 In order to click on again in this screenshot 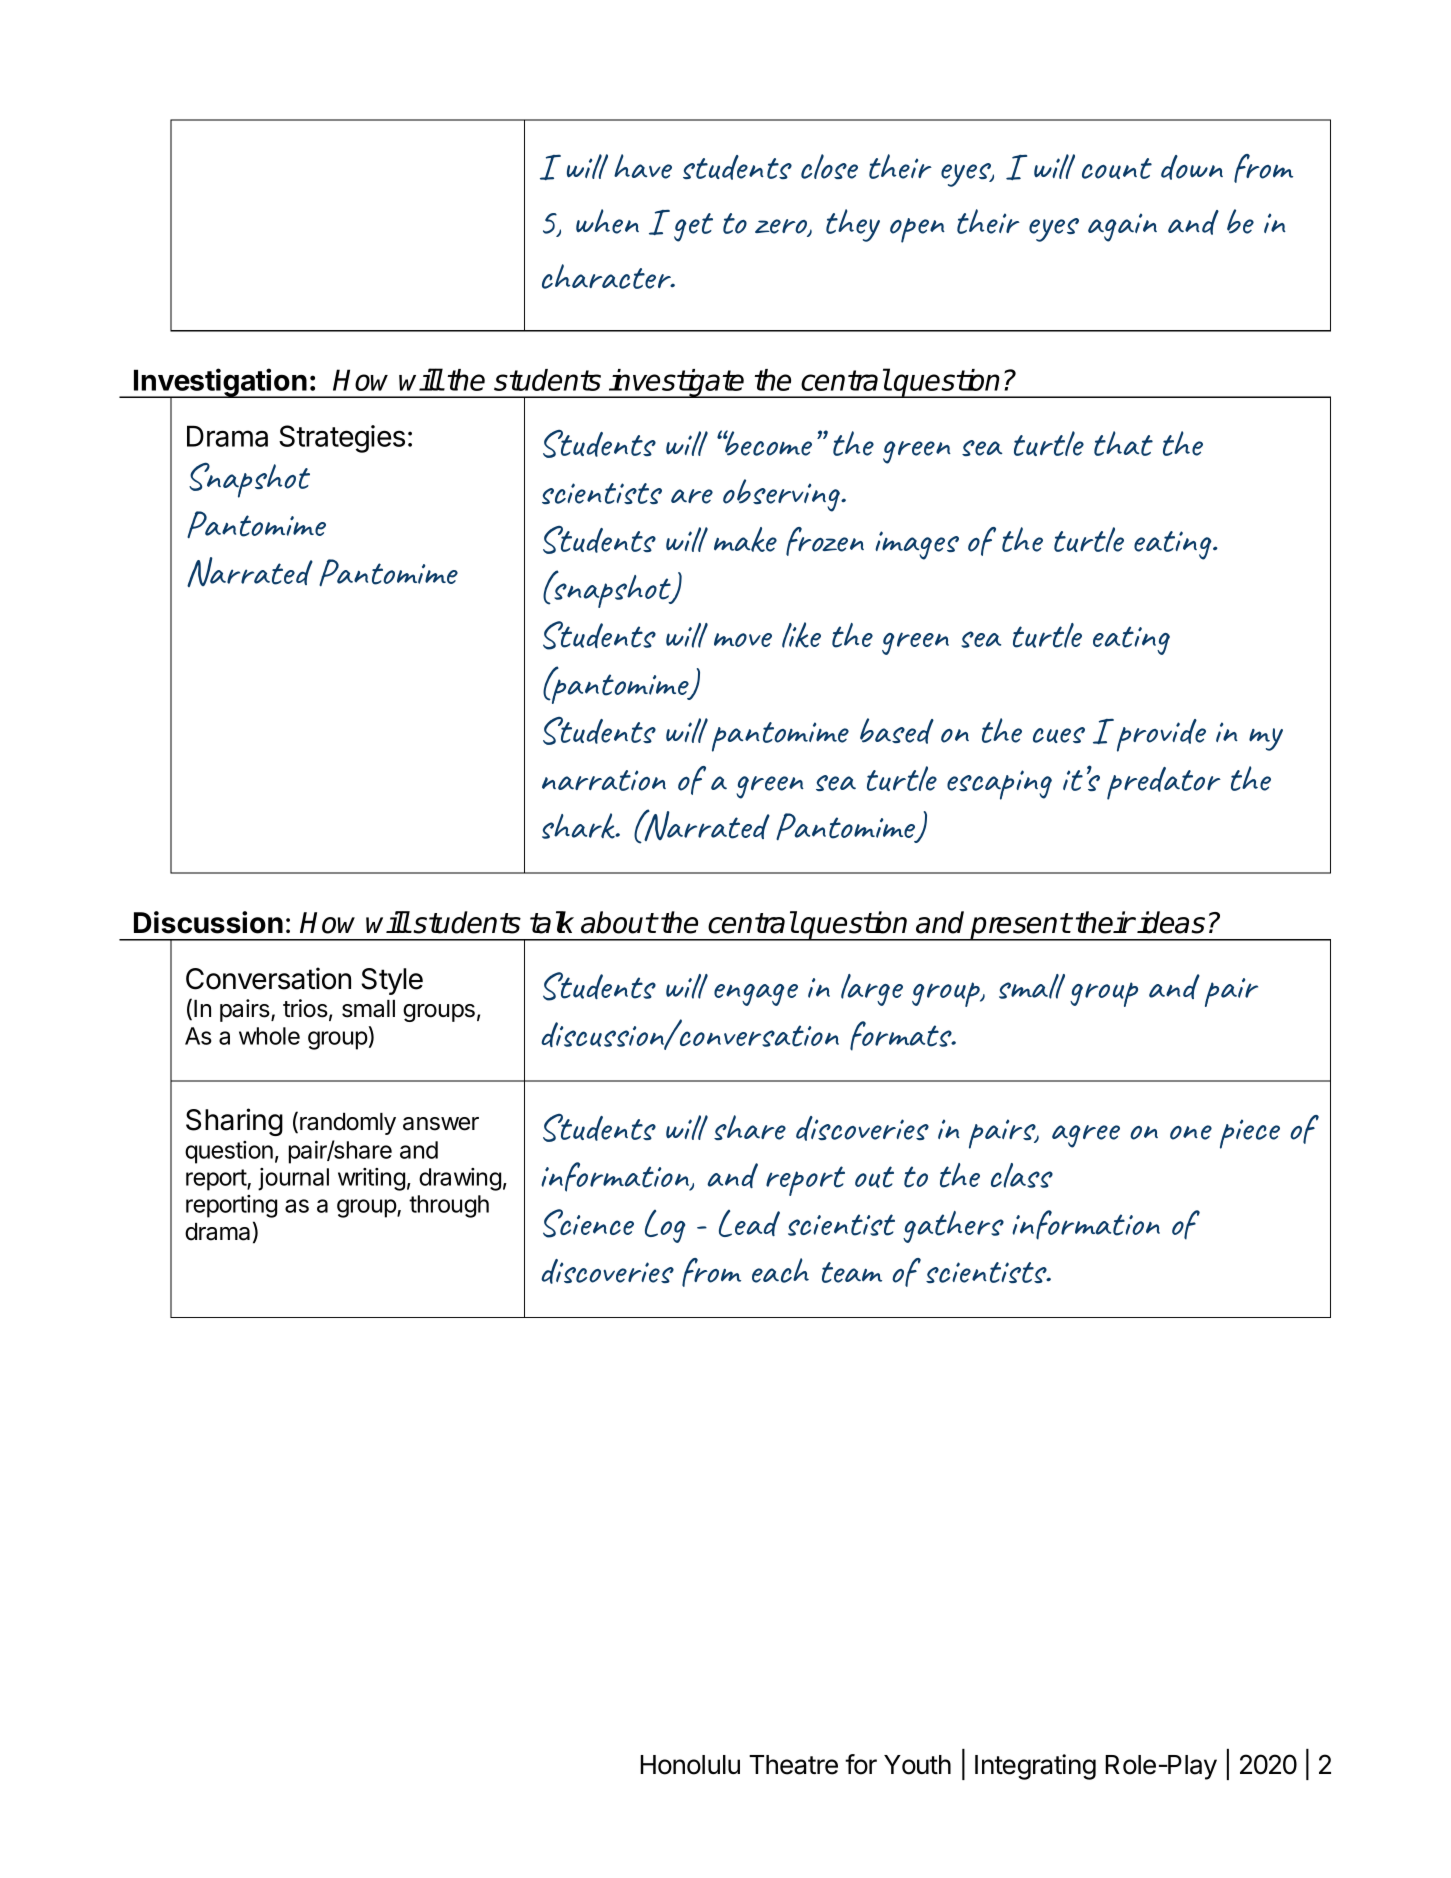, I will do `click(1122, 227)`.
